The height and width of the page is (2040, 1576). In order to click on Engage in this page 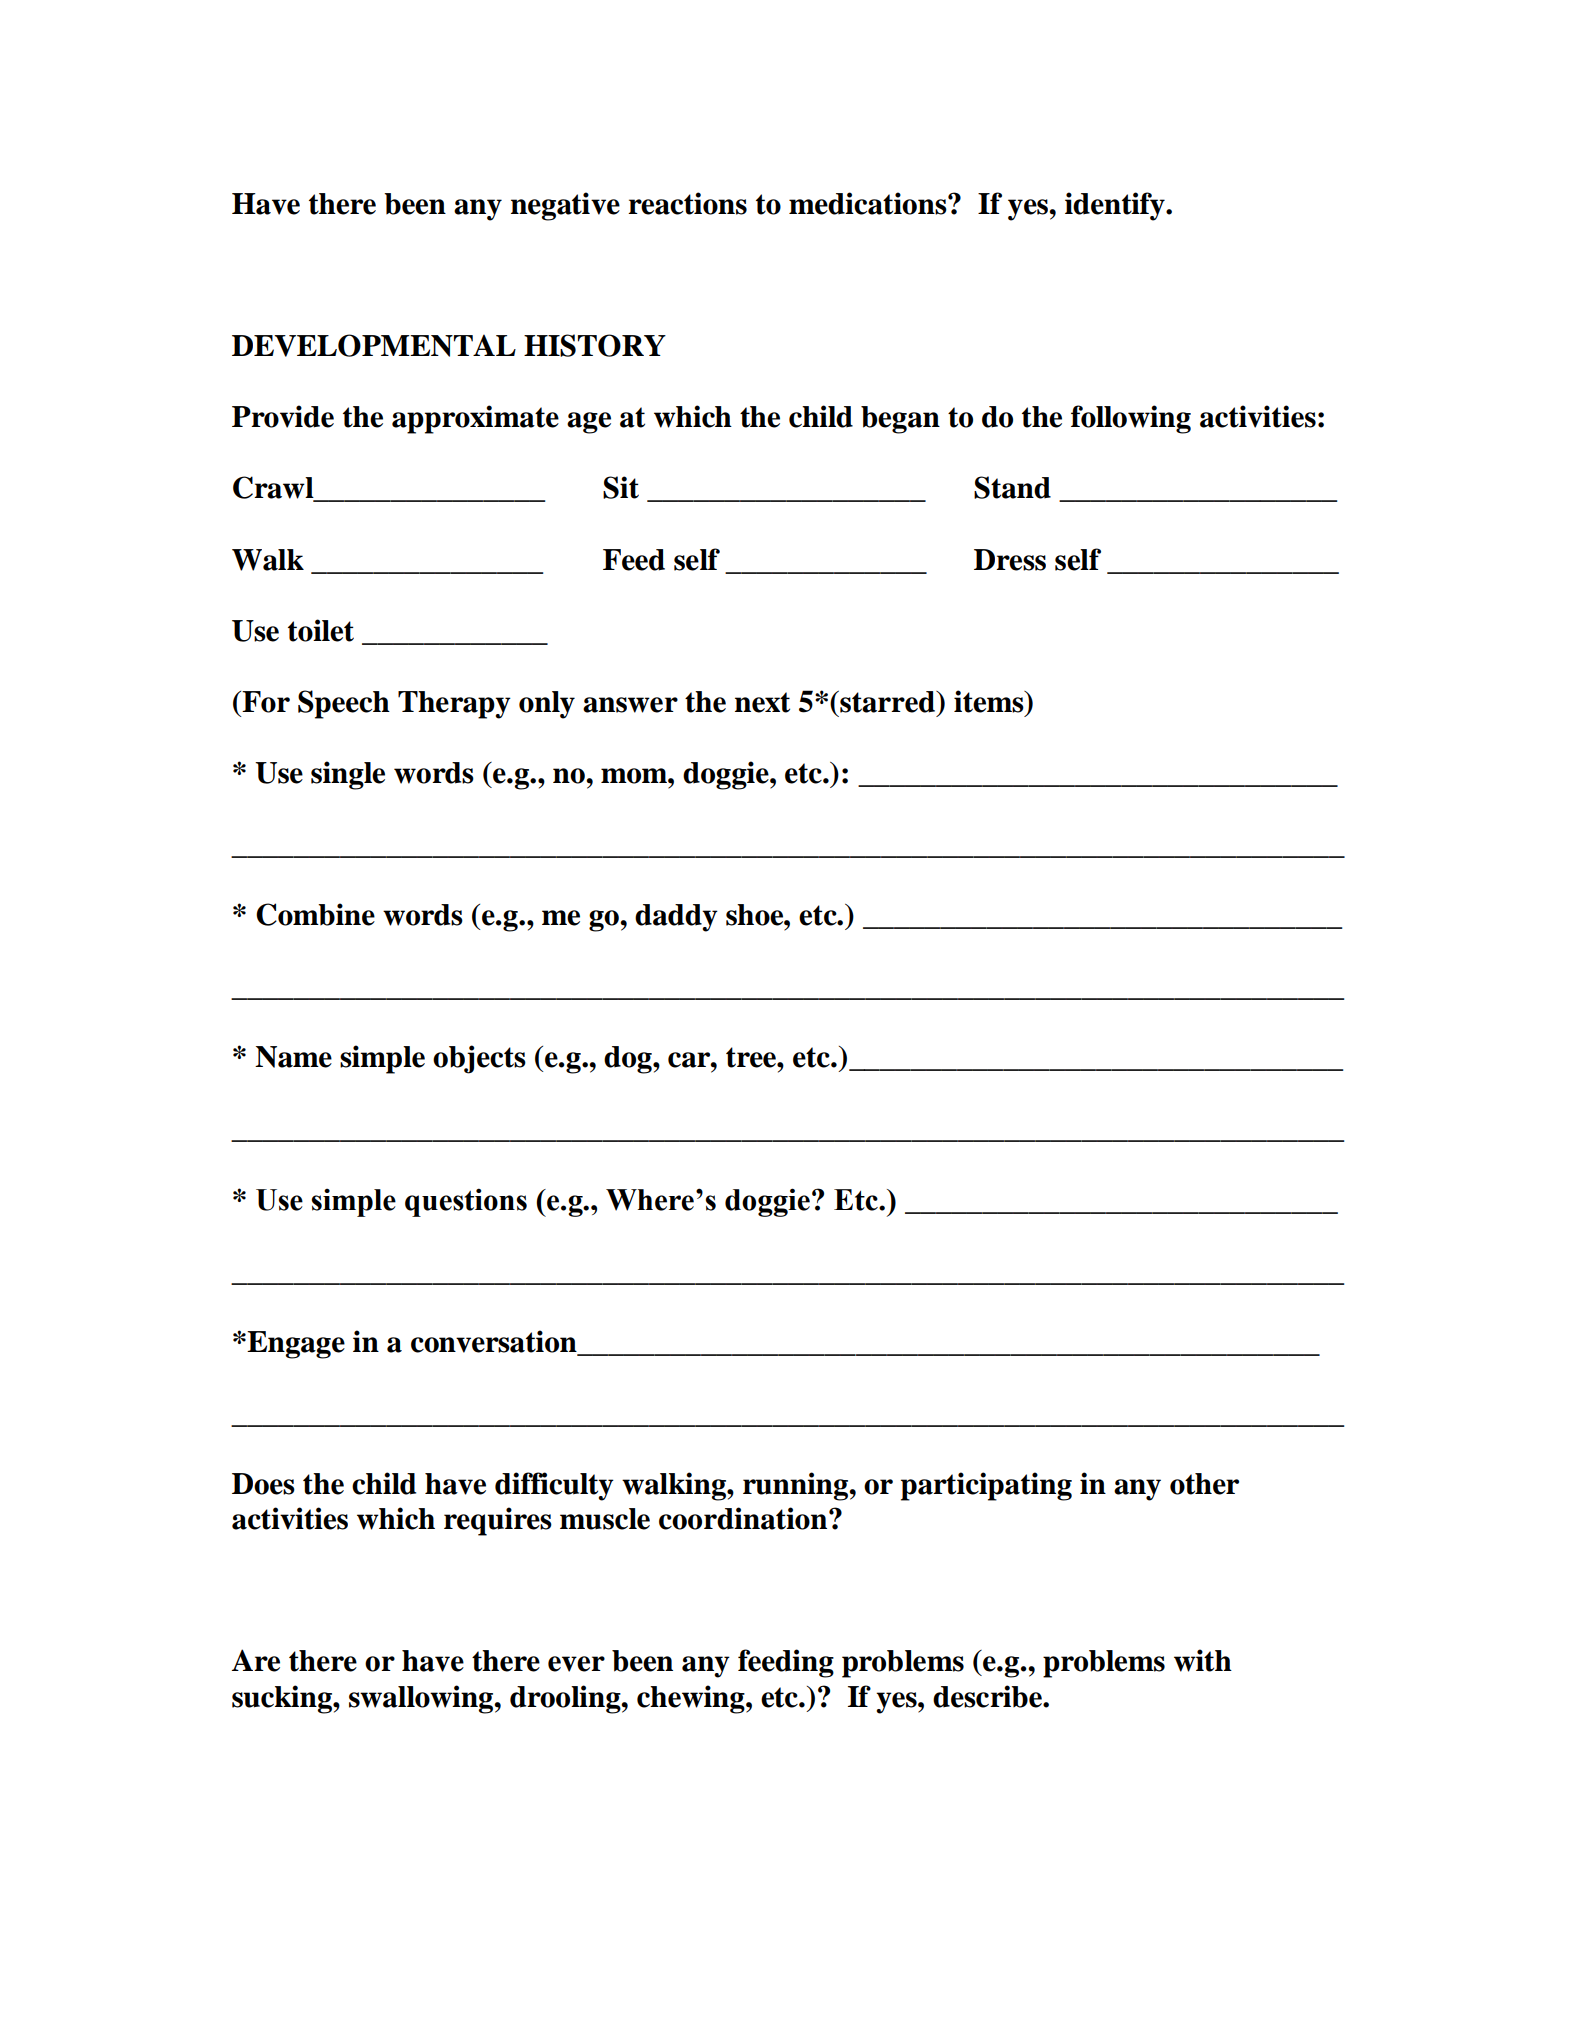, I will do `click(295, 1345)`.
